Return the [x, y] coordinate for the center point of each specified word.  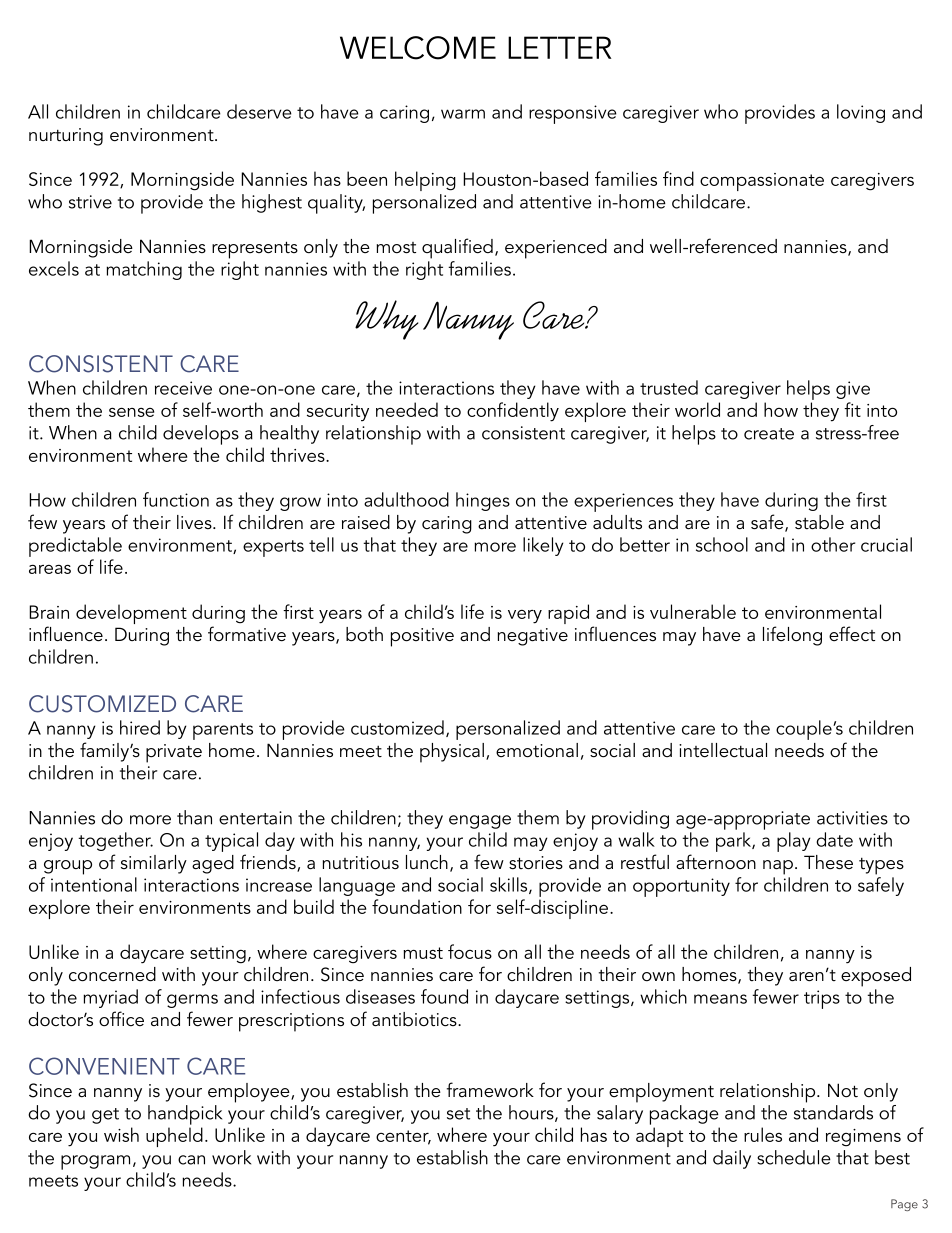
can [191, 1160]
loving [861, 113]
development [131, 614]
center [403, 1137]
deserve [259, 111]
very [525, 617]
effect [852, 634]
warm [463, 114]
